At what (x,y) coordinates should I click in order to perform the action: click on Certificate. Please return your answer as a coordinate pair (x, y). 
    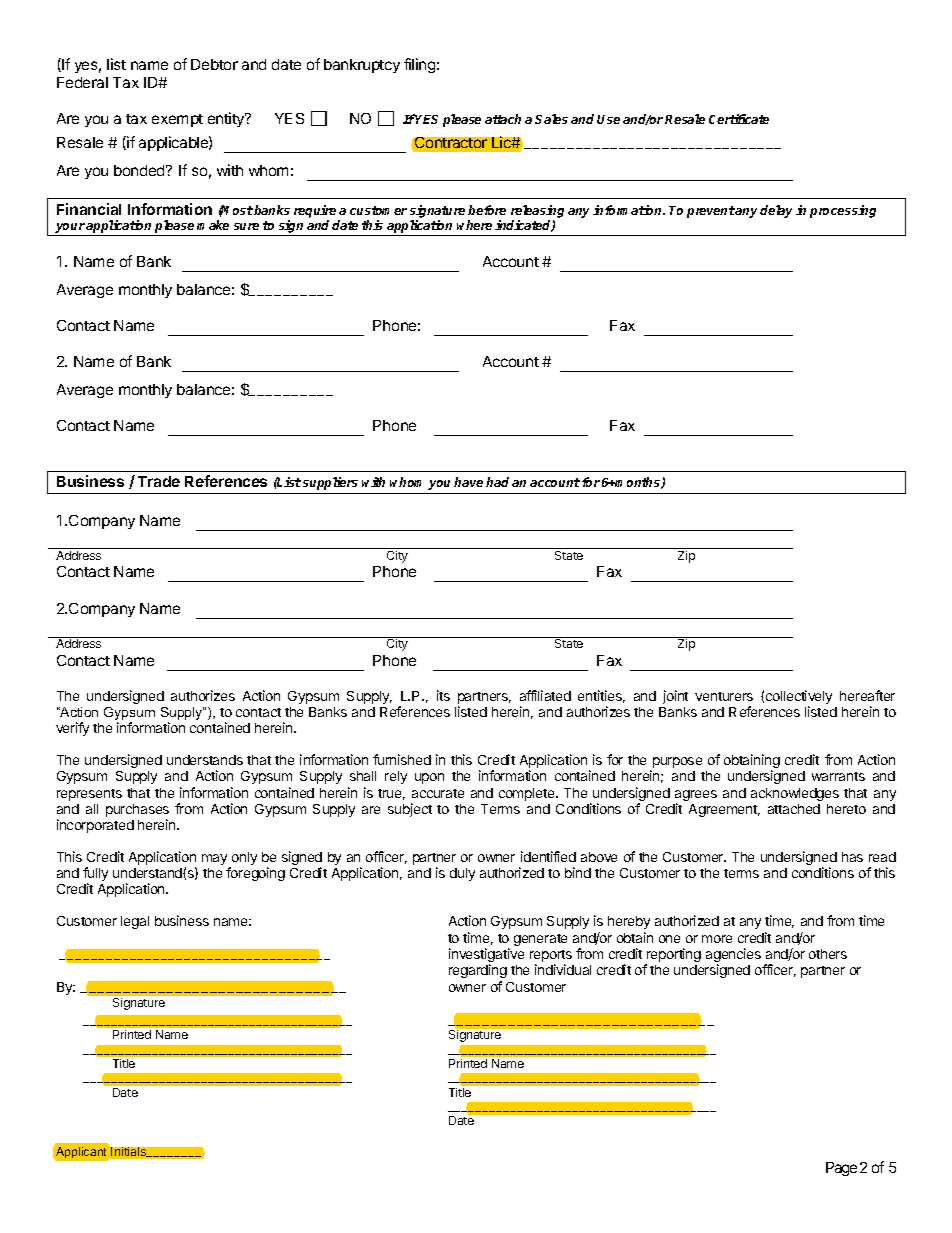
    Looking at the image, I should click on (739, 119).
